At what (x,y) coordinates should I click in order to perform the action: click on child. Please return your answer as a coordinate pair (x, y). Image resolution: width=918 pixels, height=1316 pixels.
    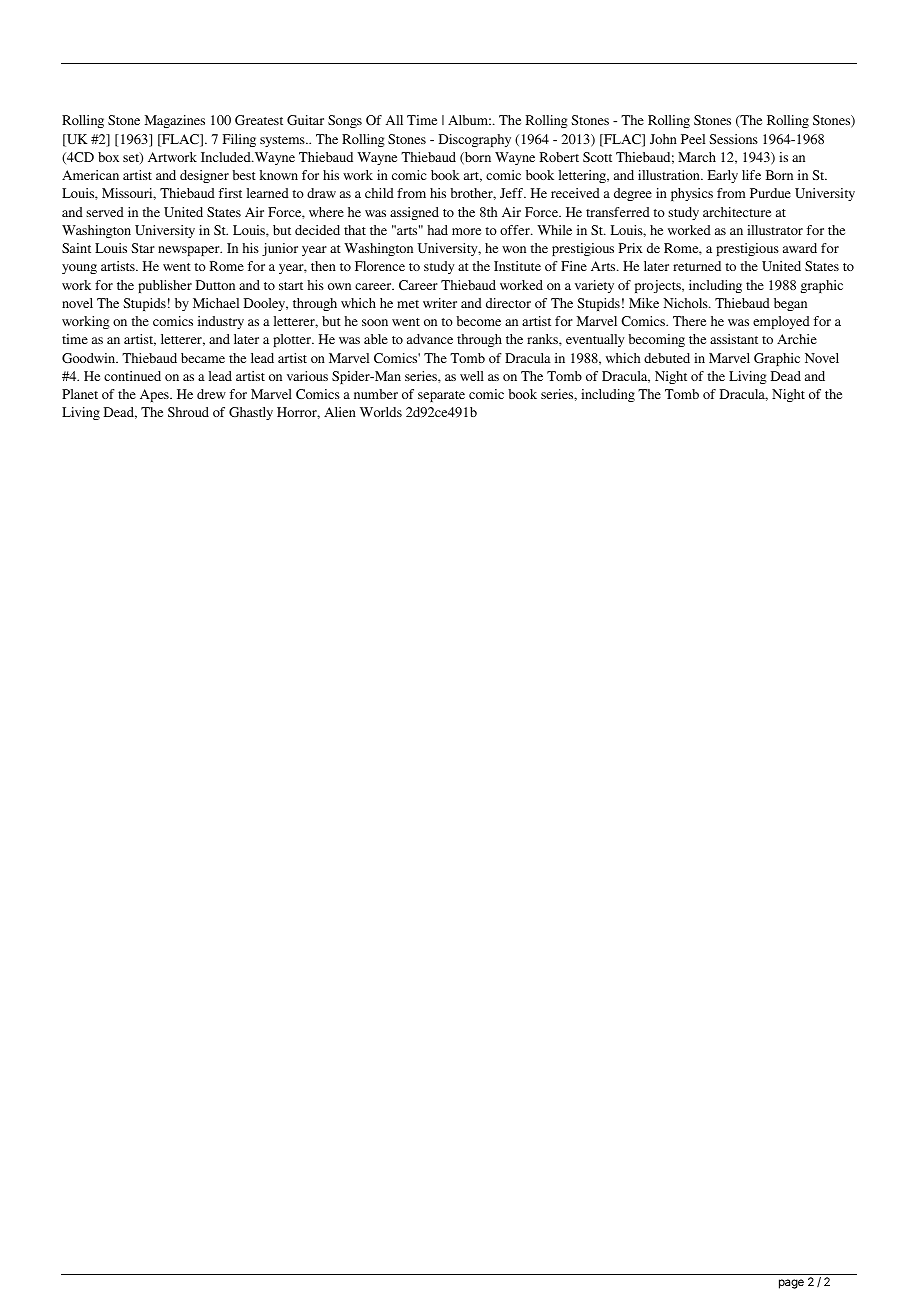
    Looking at the image, I should click on (379, 193).
